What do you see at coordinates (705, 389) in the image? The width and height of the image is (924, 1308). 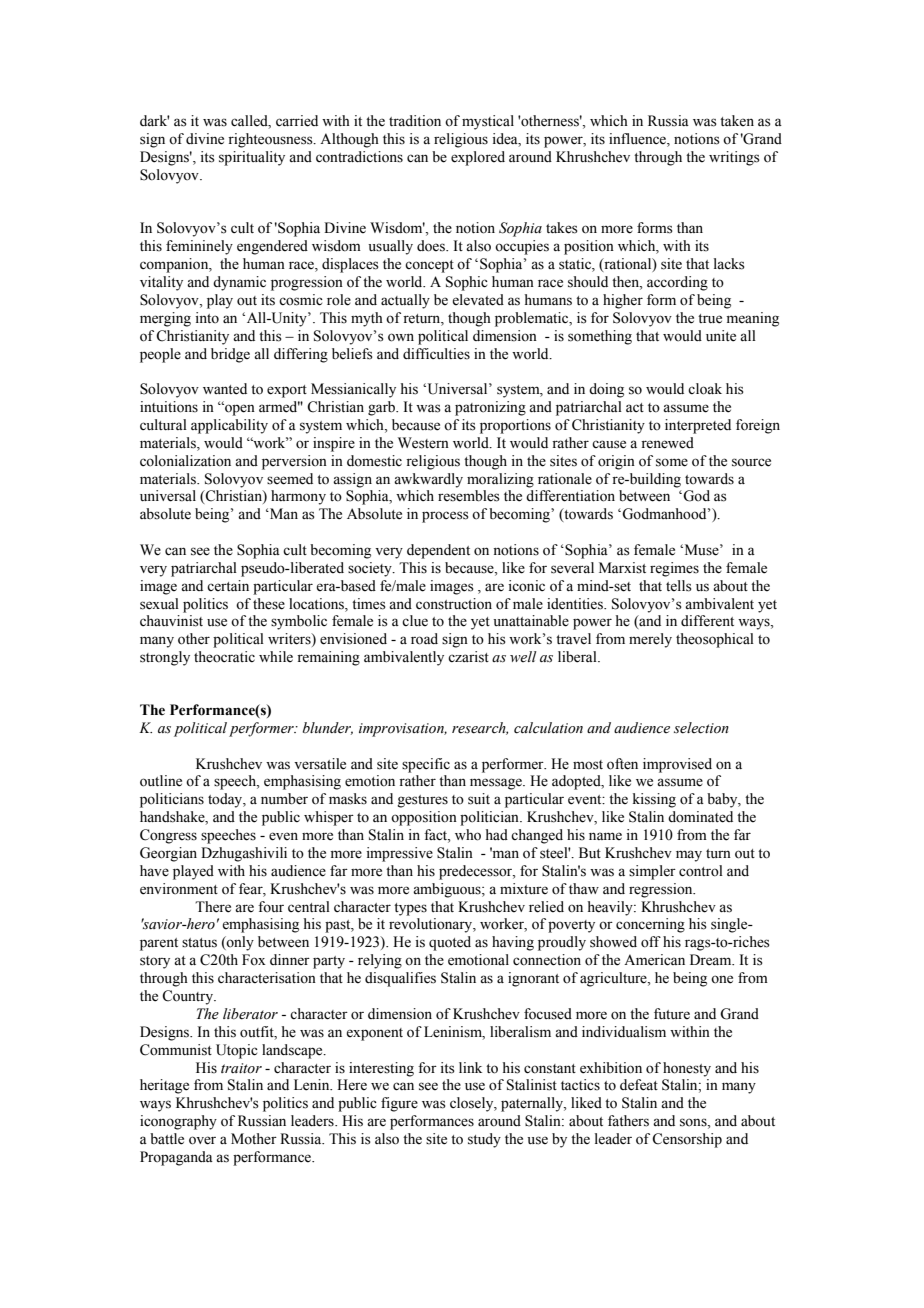 I see `cloak` at bounding box center [705, 389].
